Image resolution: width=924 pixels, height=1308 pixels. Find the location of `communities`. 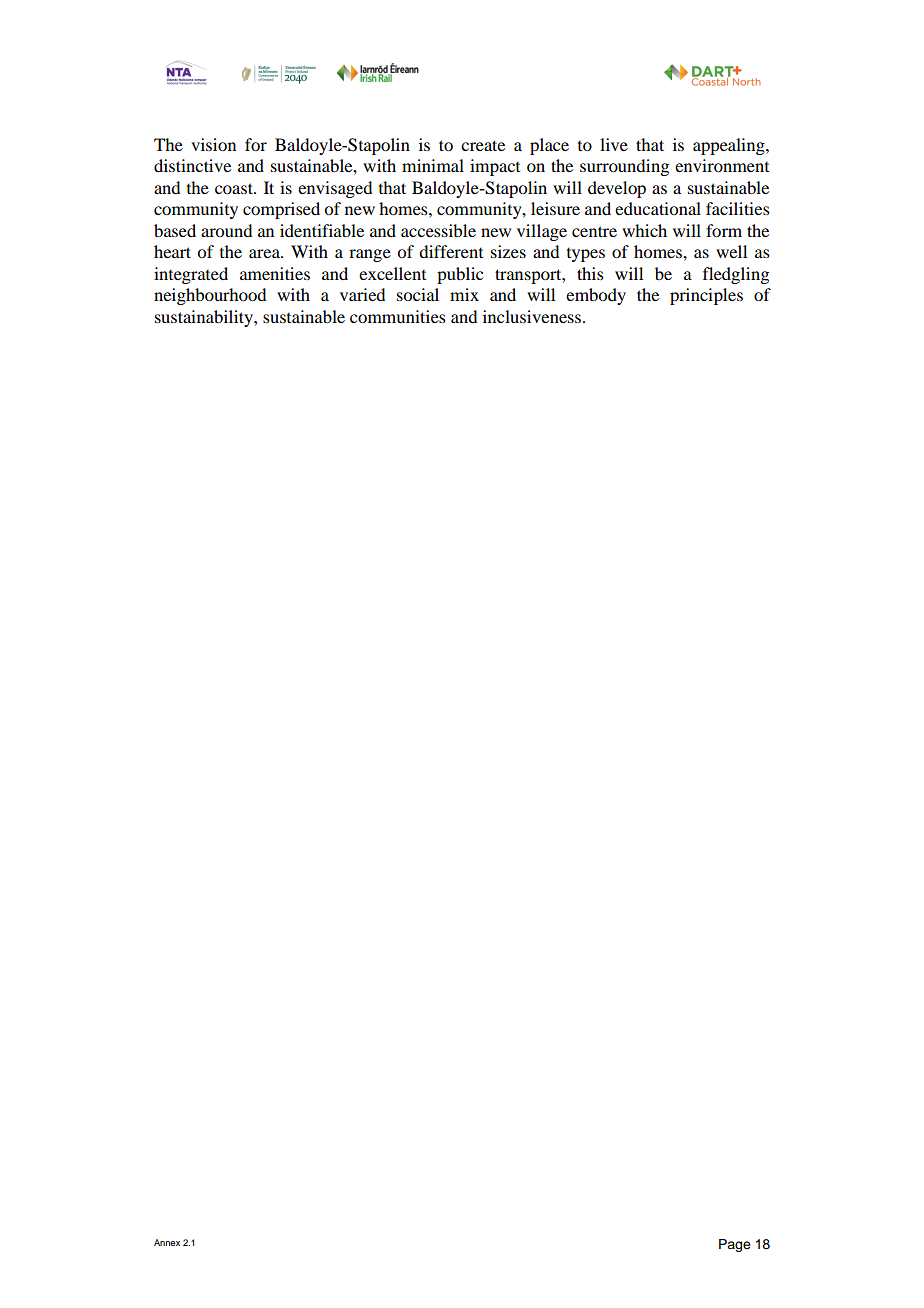

communities is located at coordinates (398, 316).
